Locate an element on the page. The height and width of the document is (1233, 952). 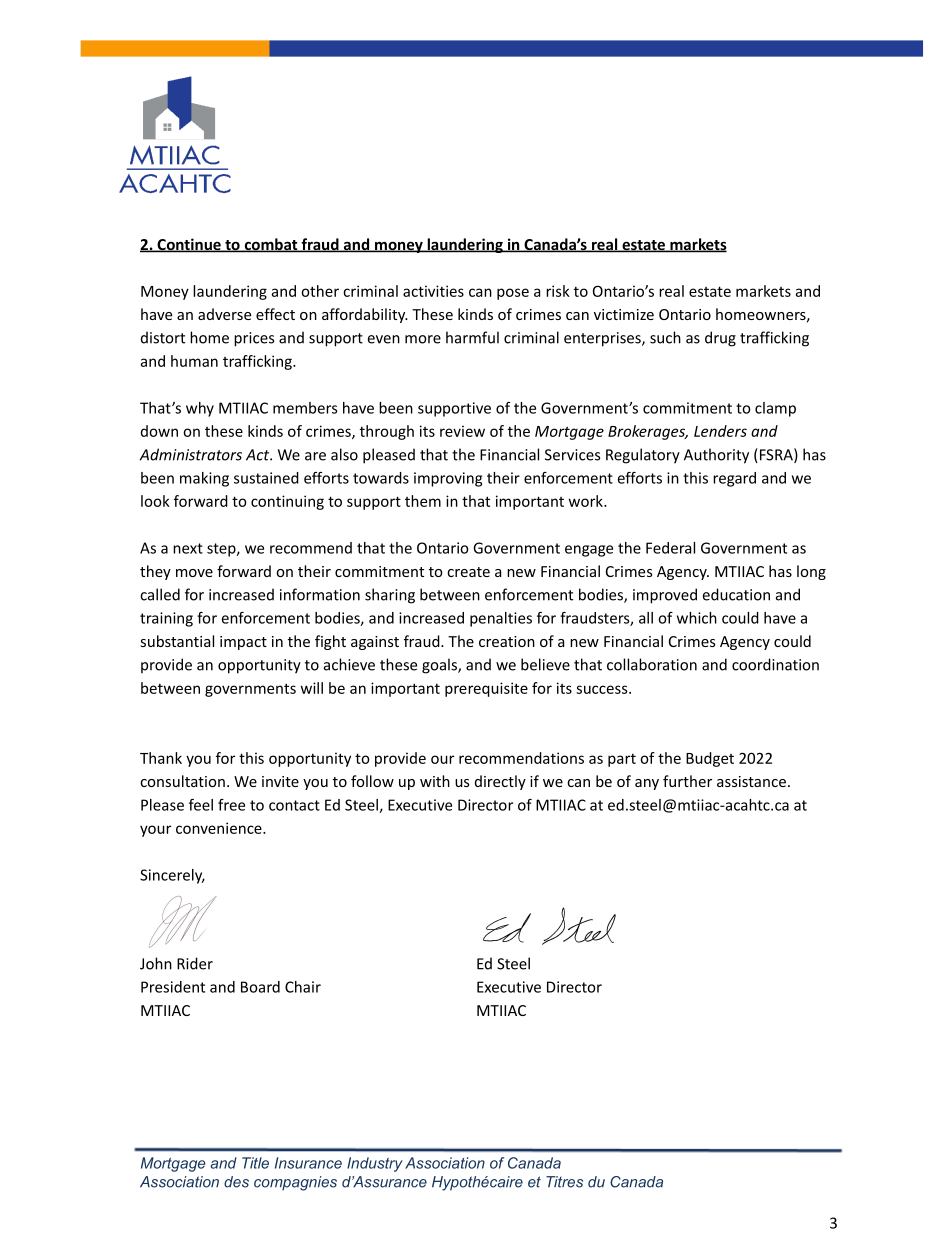
drug is located at coordinates (720, 339).
